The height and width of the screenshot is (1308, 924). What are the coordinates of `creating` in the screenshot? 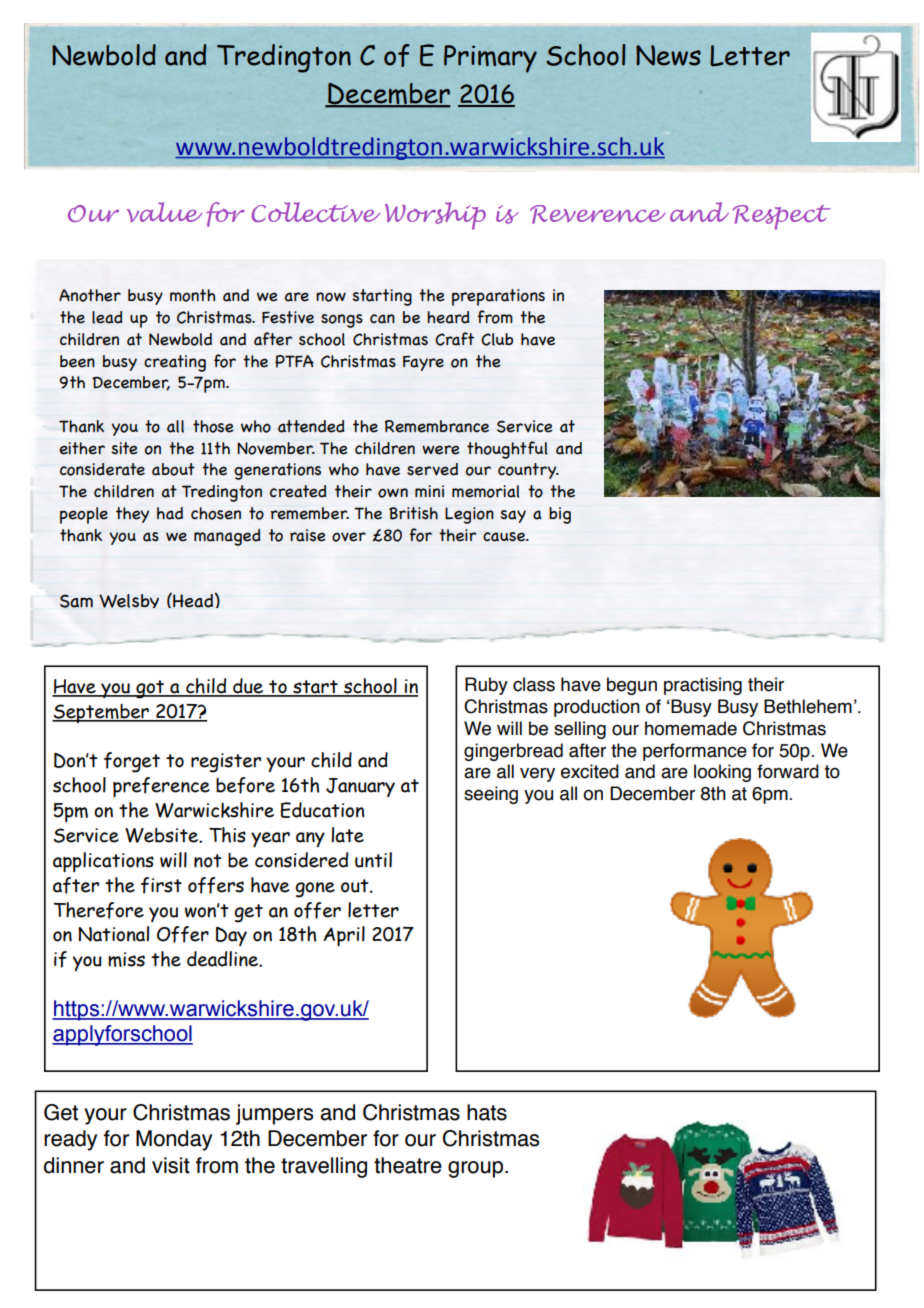 It's located at (175, 363).
